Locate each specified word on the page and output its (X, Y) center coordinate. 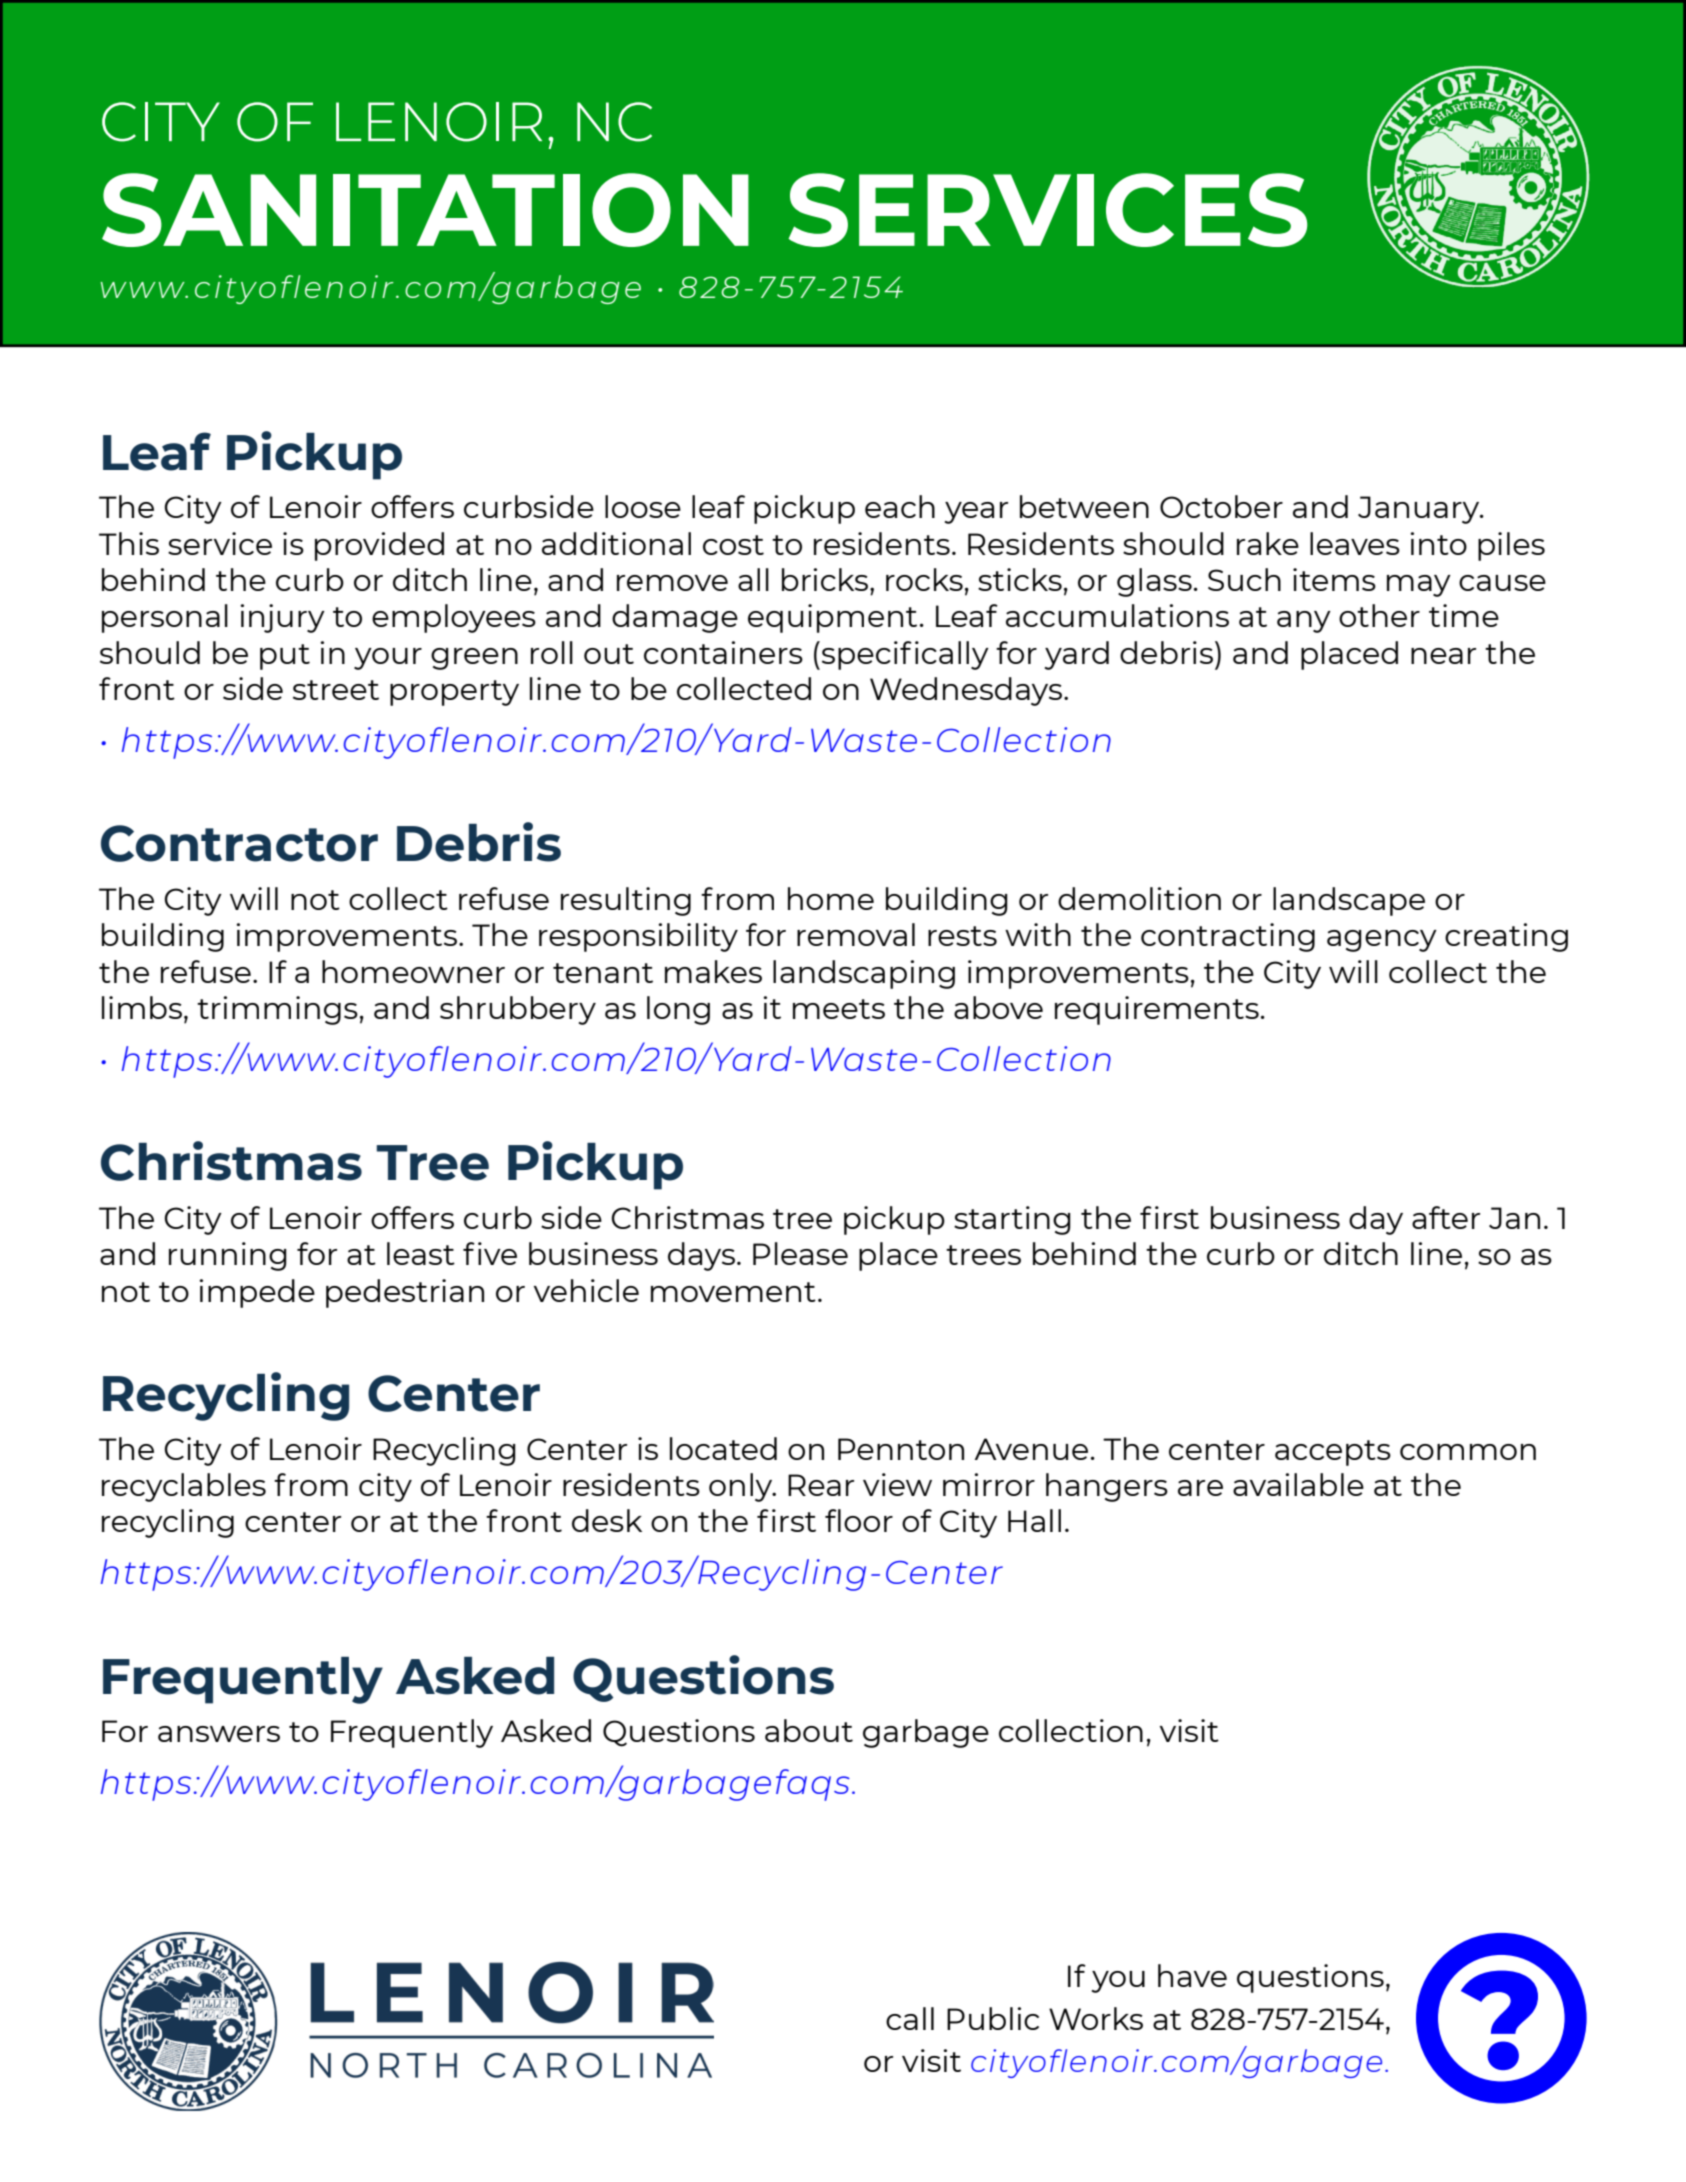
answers (219, 1734)
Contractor (239, 843)
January (1420, 510)
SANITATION (425, 210)
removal (856, 934)
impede (257, 1293)
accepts (1333, 1453)
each (900, 506)
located (723, 1448)
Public (993, 2018)
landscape (1349, 901)
